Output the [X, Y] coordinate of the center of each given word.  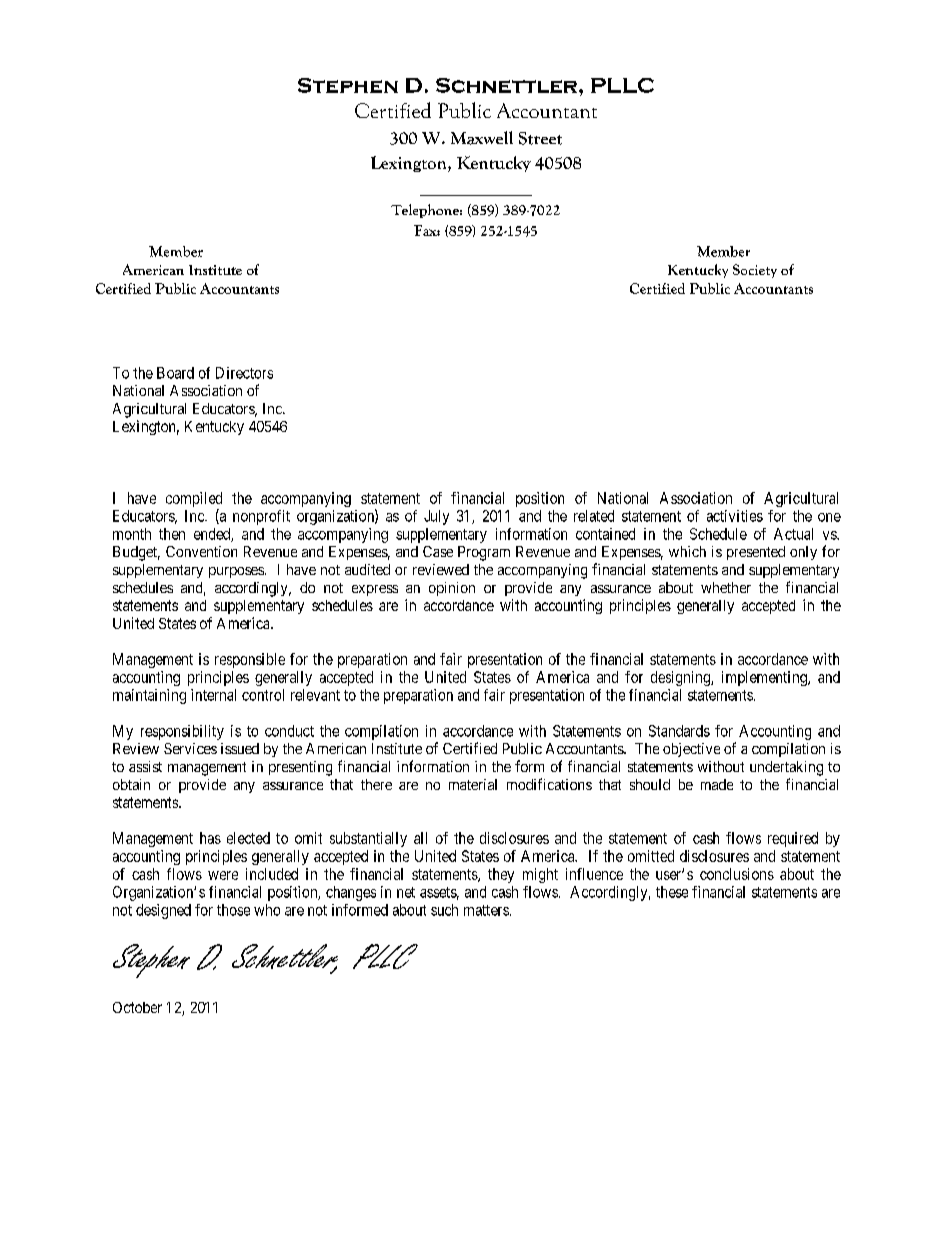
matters [486, 910]
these [672, 892]
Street [540, 138]
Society [755, 271]
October [137, 1007]
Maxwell [482, 138]
